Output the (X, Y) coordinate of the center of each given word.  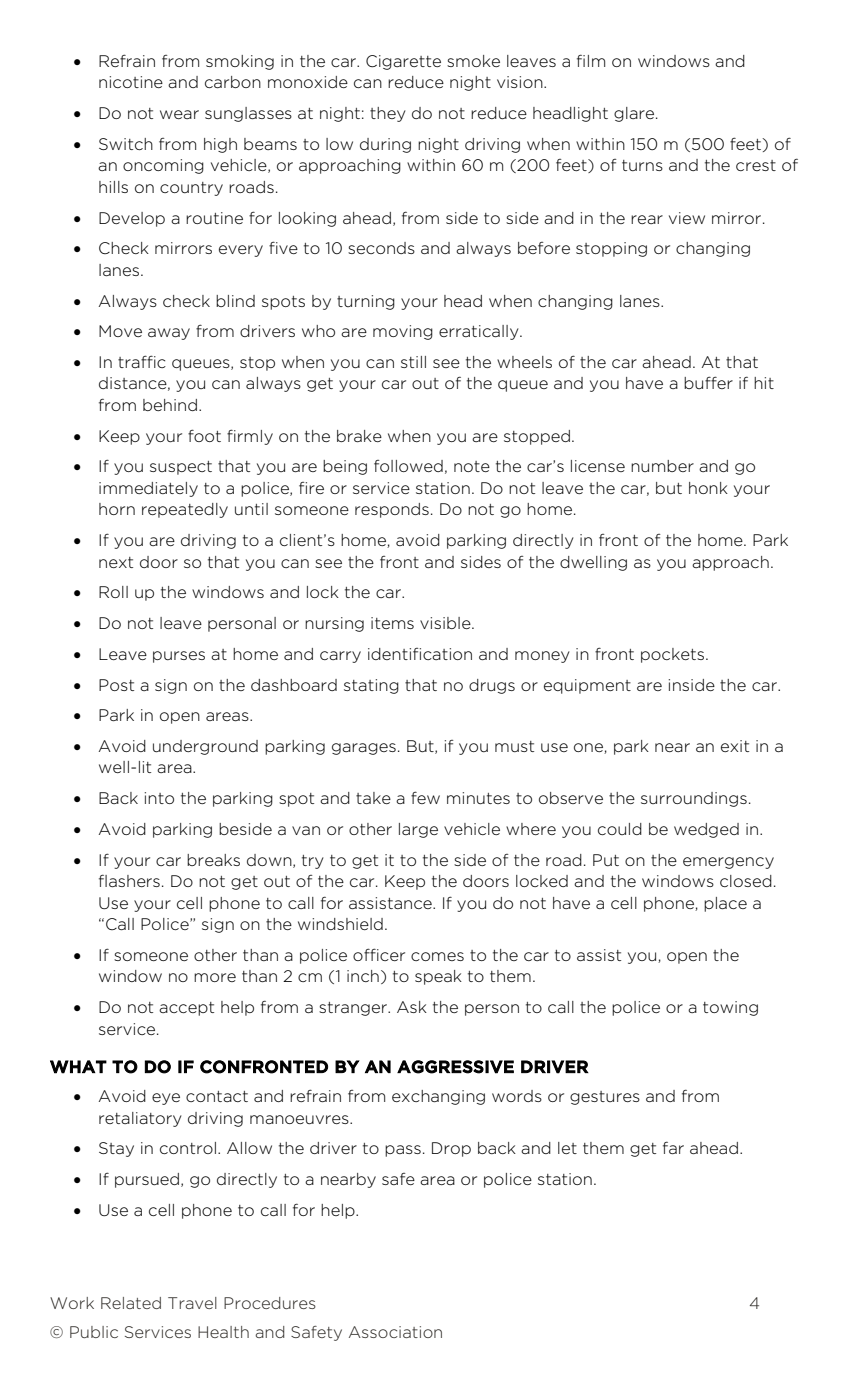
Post (116, 685)
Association (395, 1332)
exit (735, 746)
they (388, 114)
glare (635, 114)
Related (131, 1303)
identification (420, 654)
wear (179, 114)
